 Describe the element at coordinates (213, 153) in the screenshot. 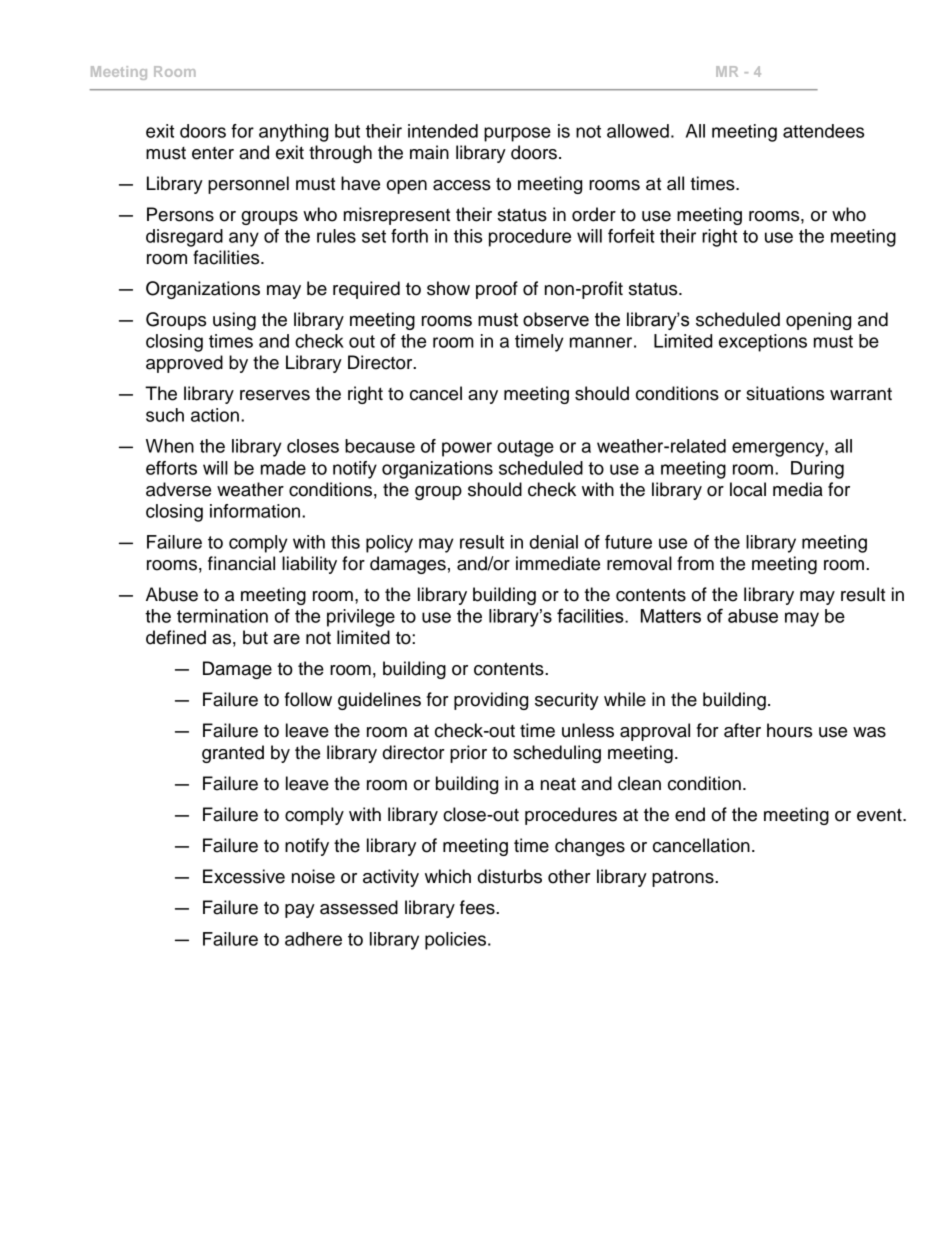

I see `enter` at that location.
